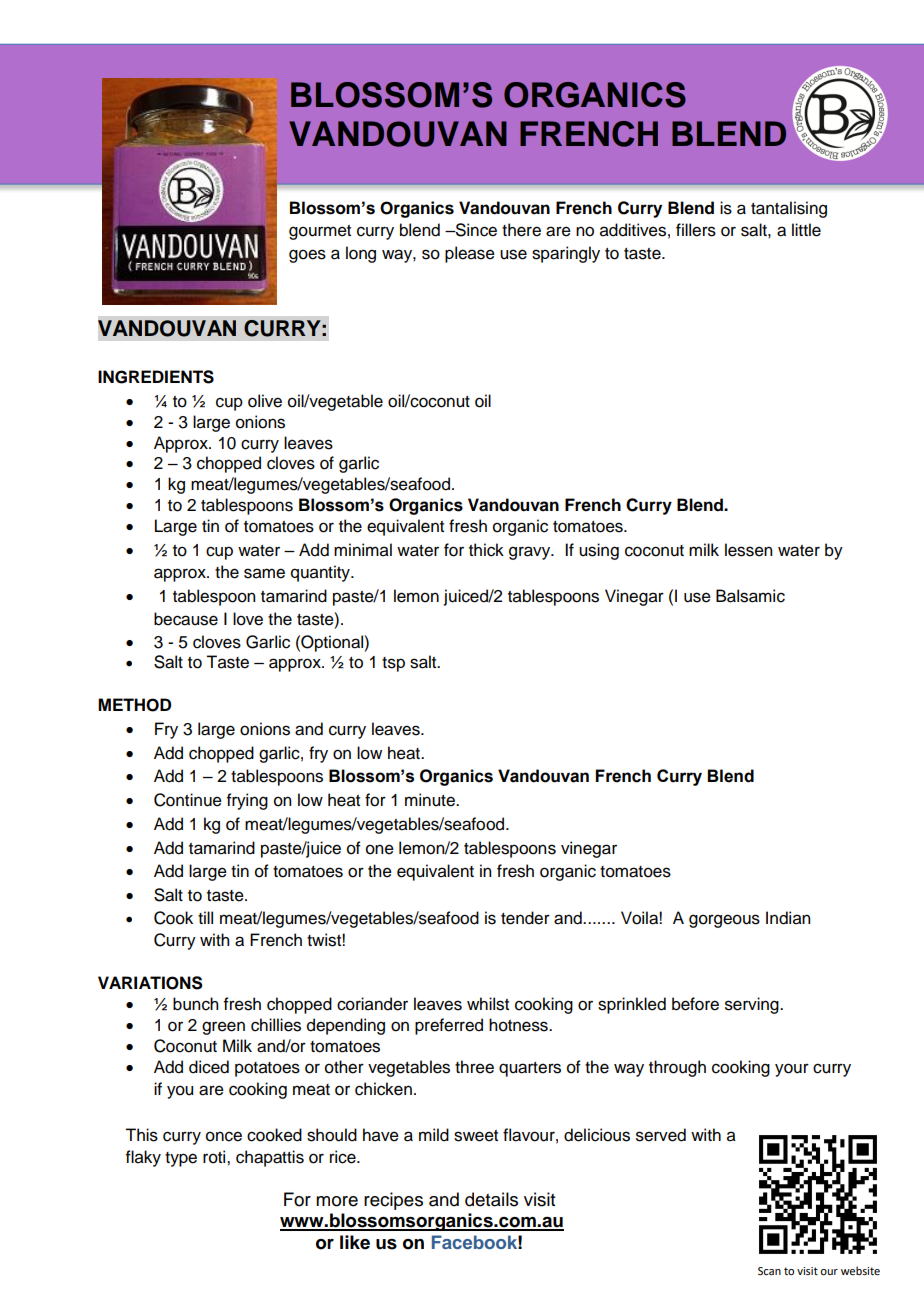 The image size is (924, 1308). What do you see at coordinates (195, 1004) in the screenshot?
I see `bunch` at bounding box center [195, 1004].
